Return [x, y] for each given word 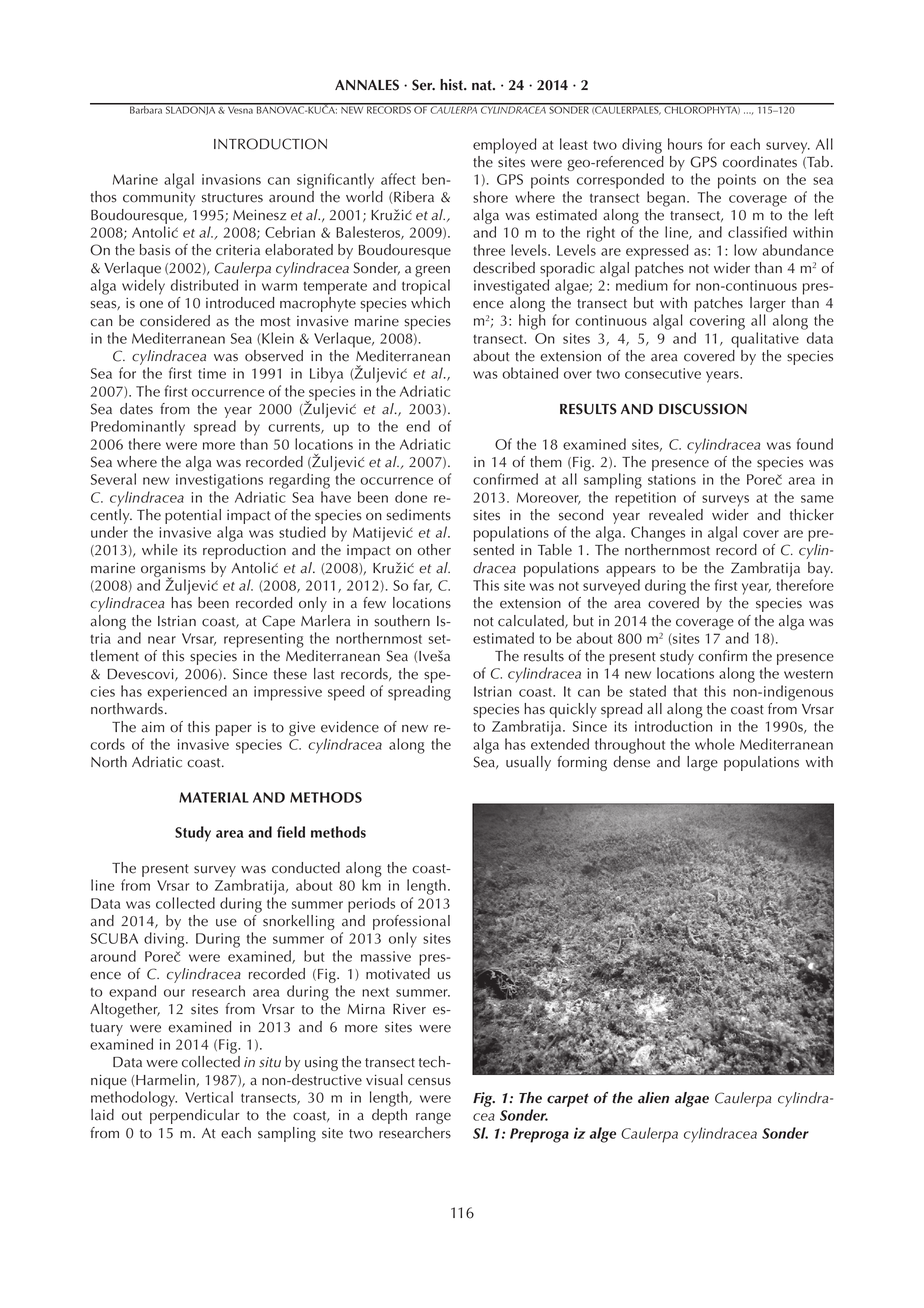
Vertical [209, 1097]
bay [820, 571]
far [422, 586]
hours [685, 144]
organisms [173, 571]
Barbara [146, 109]
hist [452, 85]
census [429, 1082]
